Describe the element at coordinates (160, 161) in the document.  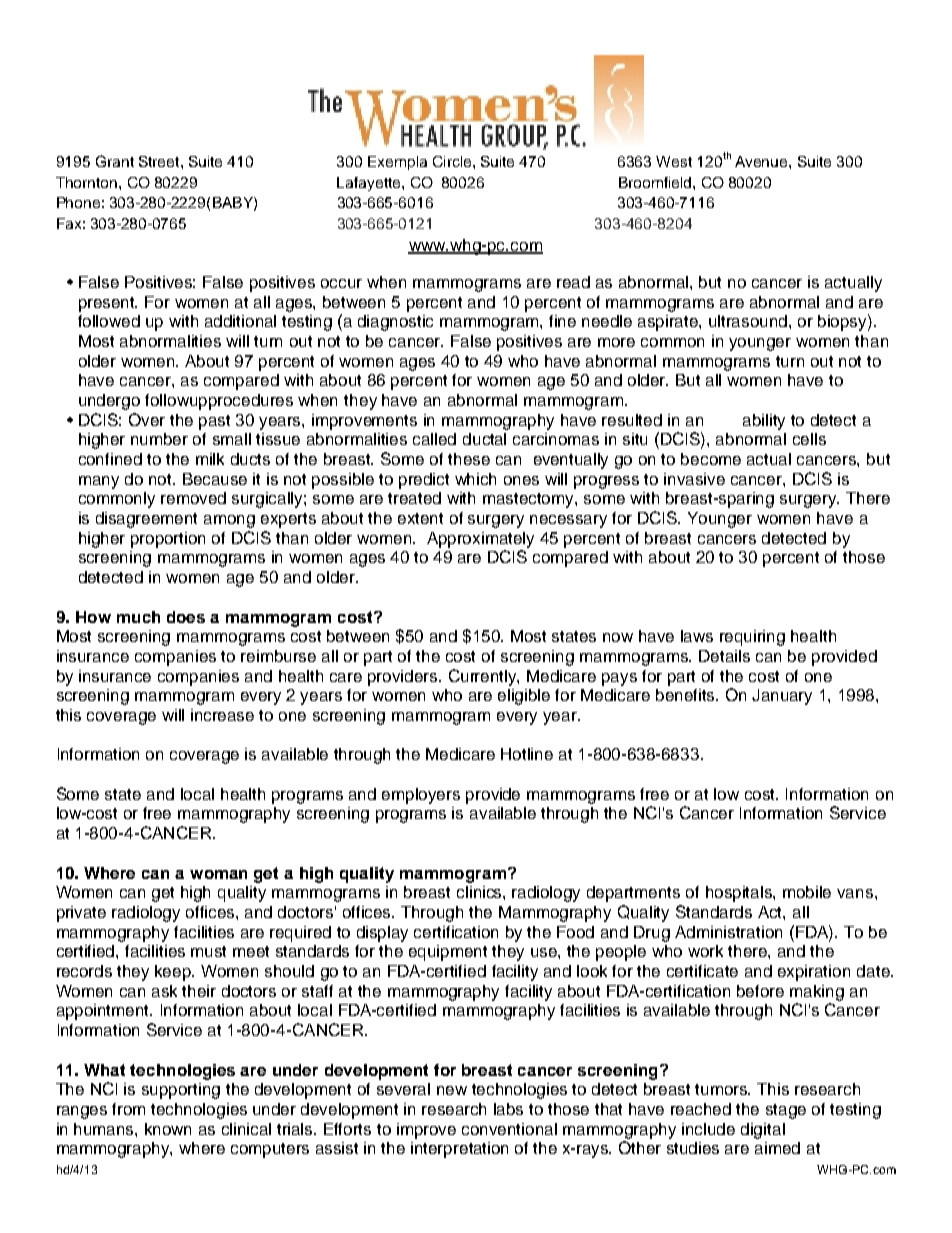
I see `Street` at that location.
